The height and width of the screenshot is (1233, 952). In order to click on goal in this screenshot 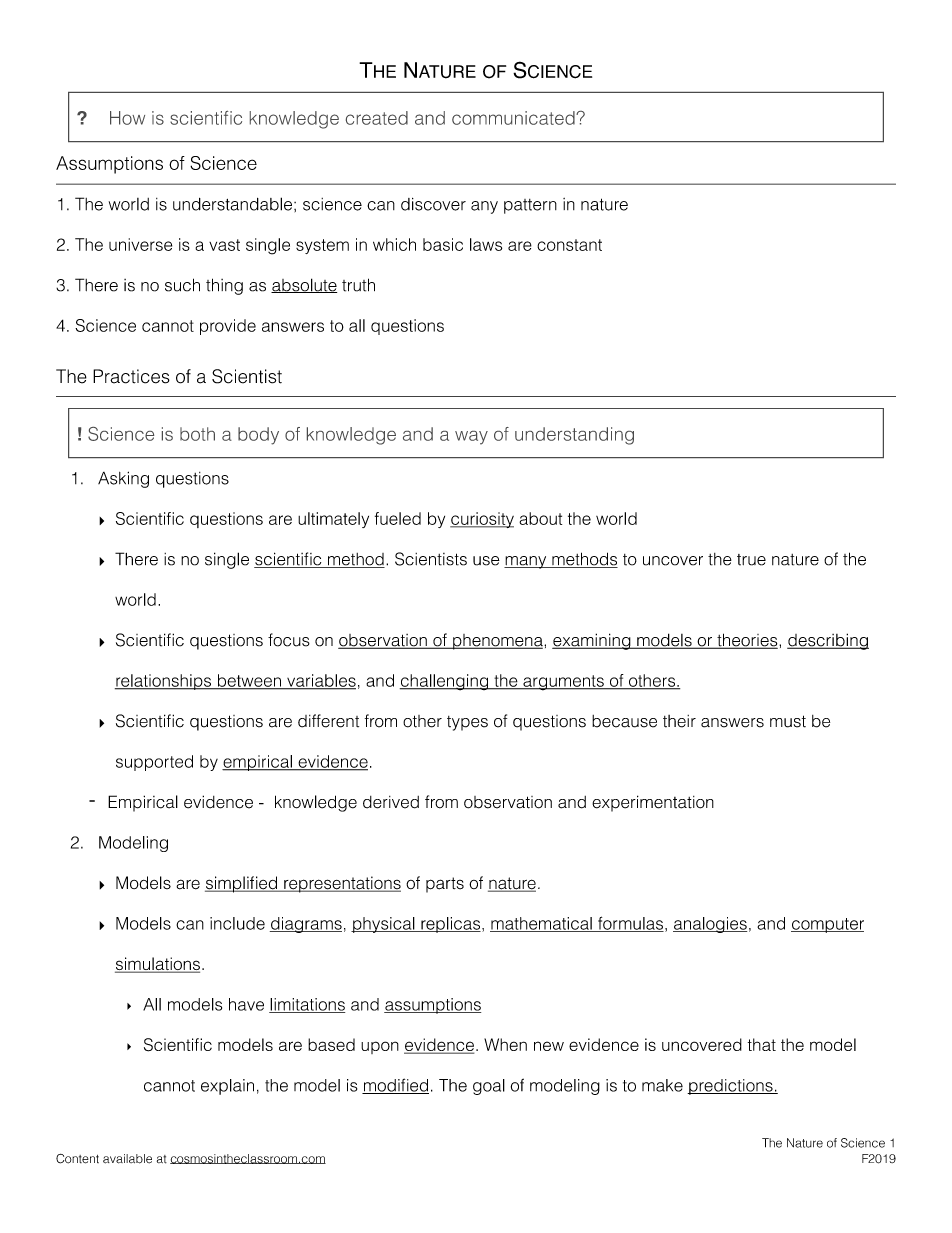, I will do `click(489, 1087)`.
